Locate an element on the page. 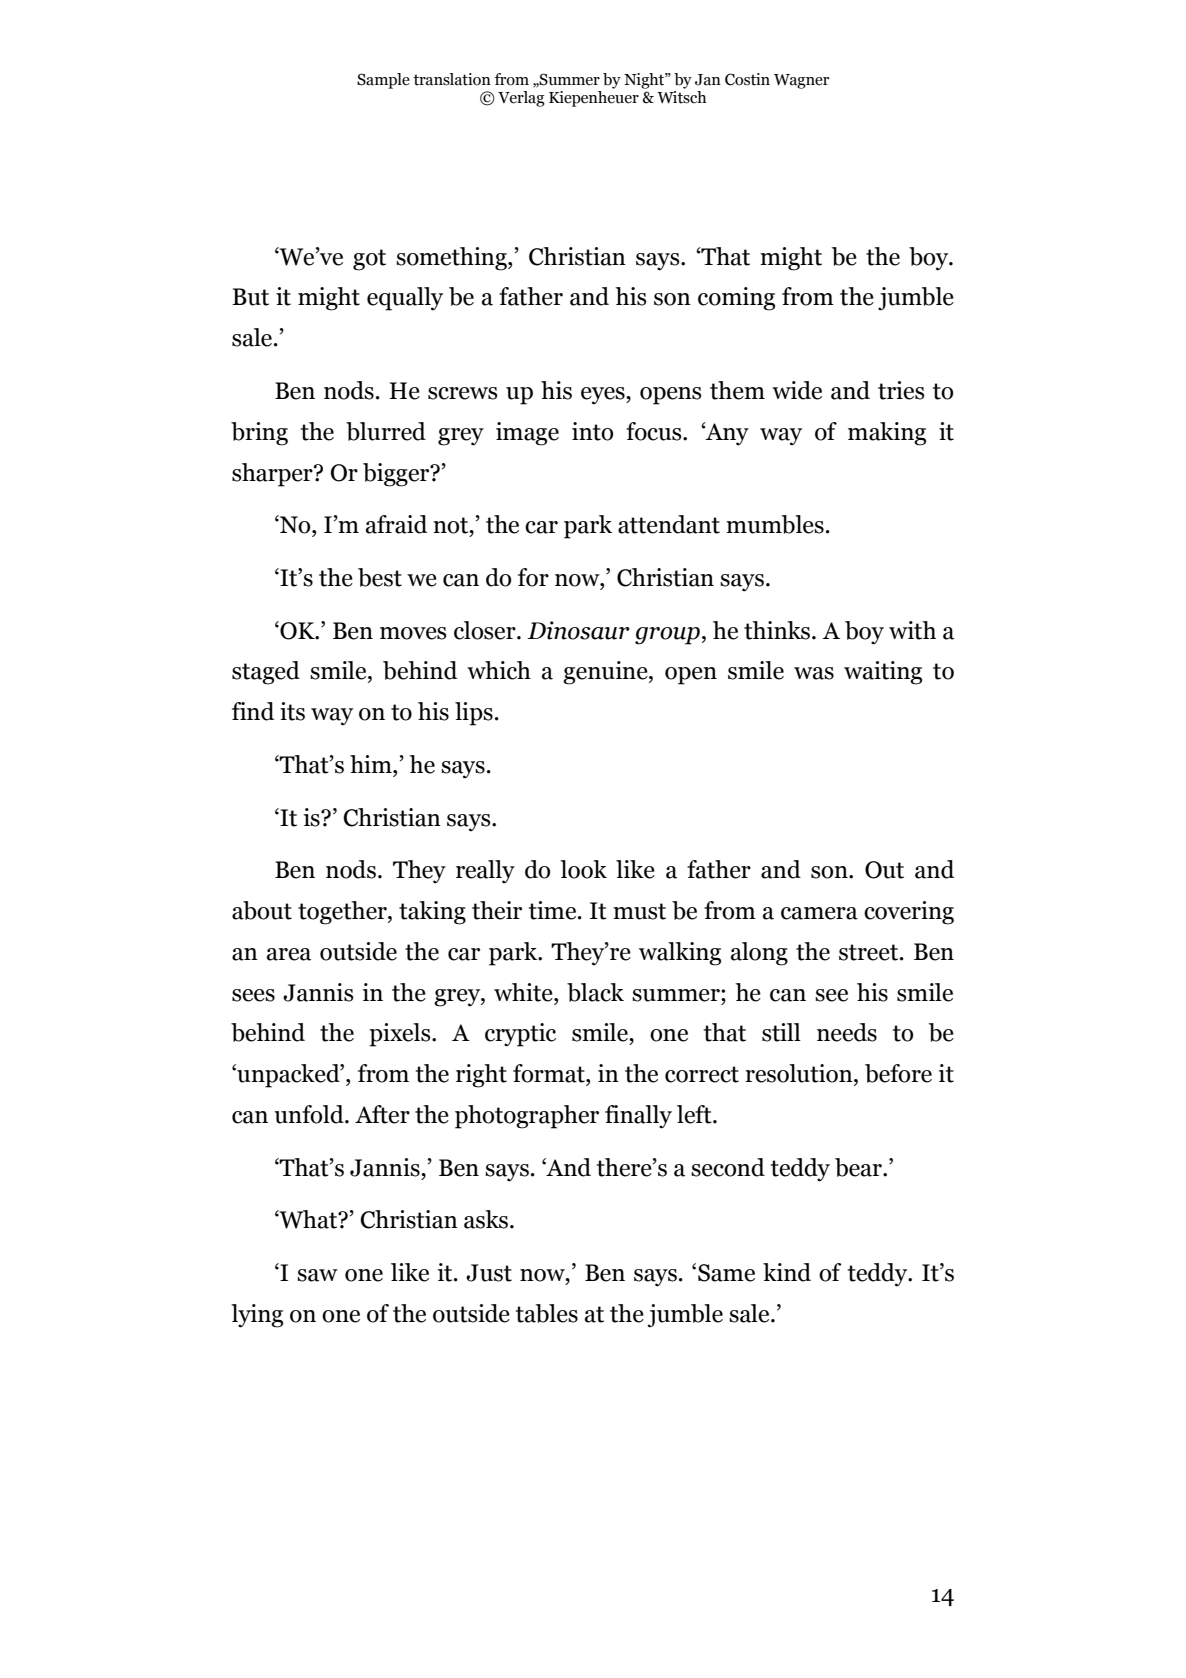  tables is located at coordinates (547, 1313).
